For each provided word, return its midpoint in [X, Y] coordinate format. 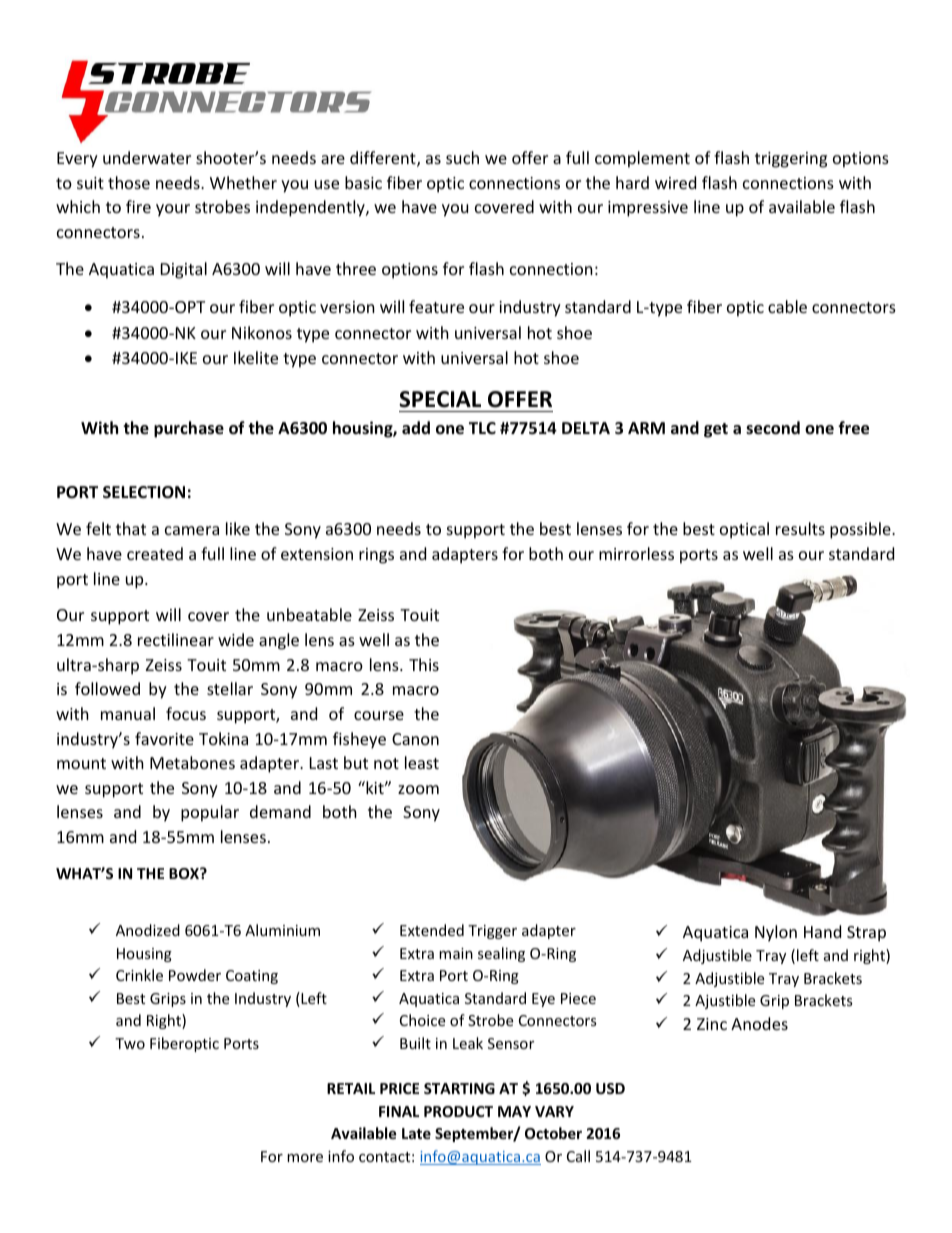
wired [675, 182]
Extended [432, 930]
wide [236, 639]
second [773, 428]
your [173, 210]
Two [130, 1043]
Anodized [148, 930]
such [462, 157]
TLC [482, 428]
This [424, 664]
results [800, 528]
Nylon [776, 933]
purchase [189, 429]
